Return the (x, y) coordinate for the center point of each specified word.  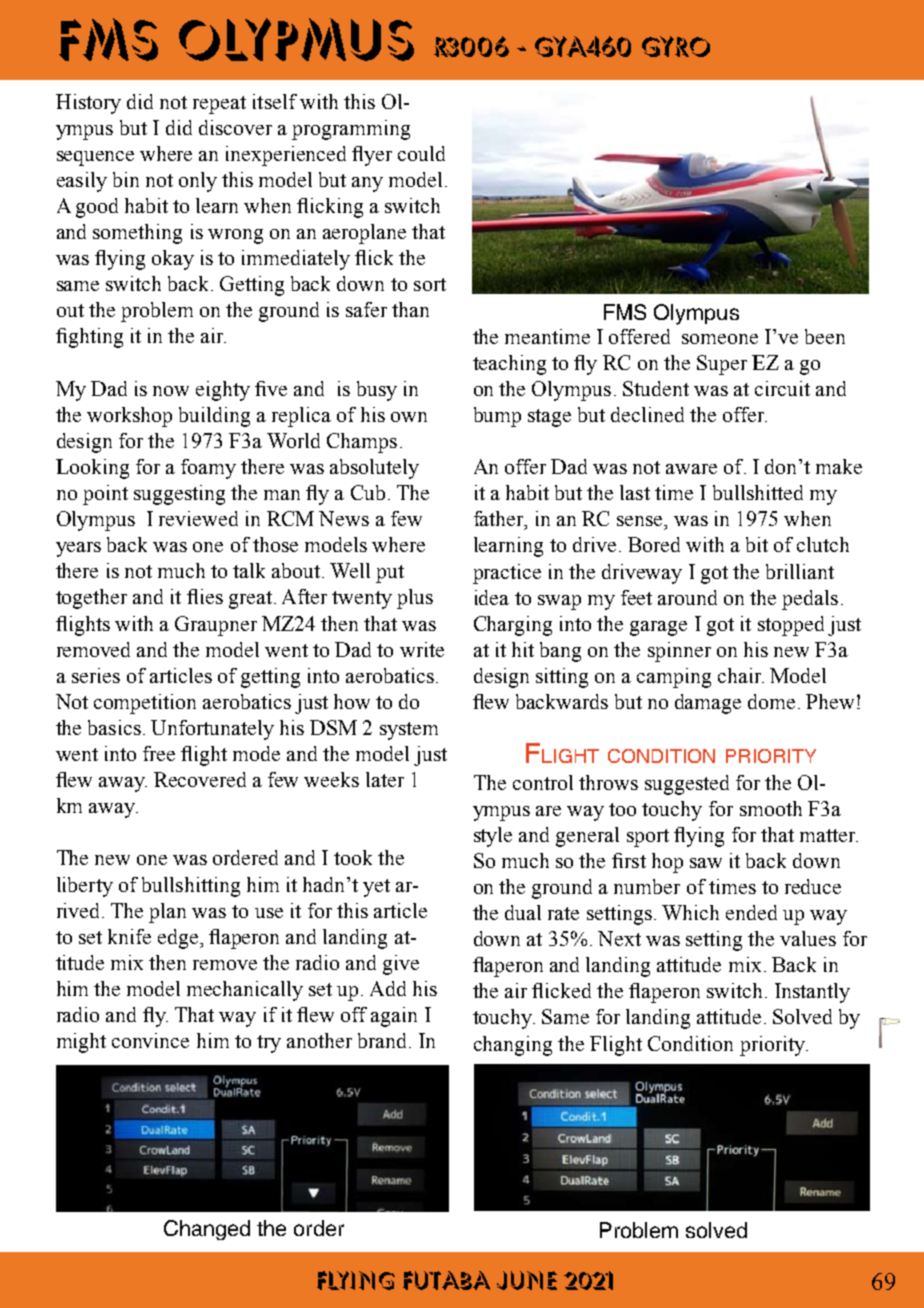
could (421, 153)
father (500, 520)
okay (173, 260)
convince (150, 1040)
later (385, 779)
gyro (676, 46)
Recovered (200, 779)
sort (430, 284)
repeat (219, 105)
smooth (771, 808)
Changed (207, 1230)
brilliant (800, 571)
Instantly (812, 993)
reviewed (198, 518)
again (394, 1017)
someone (720, 339)
